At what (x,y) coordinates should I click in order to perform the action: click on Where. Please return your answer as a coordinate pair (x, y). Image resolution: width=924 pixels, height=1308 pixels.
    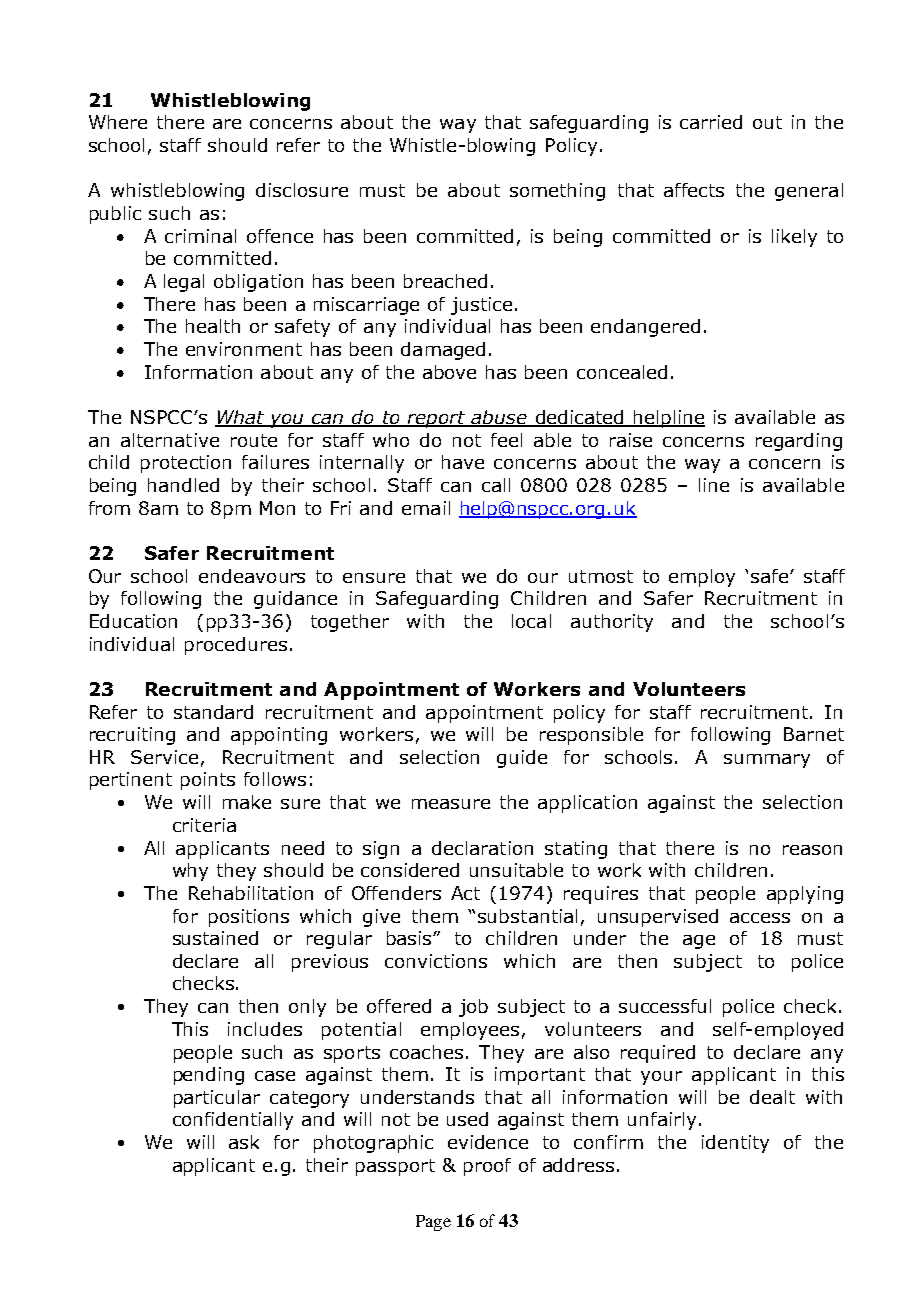
    Looking at the image, I should click on (118, 122).
